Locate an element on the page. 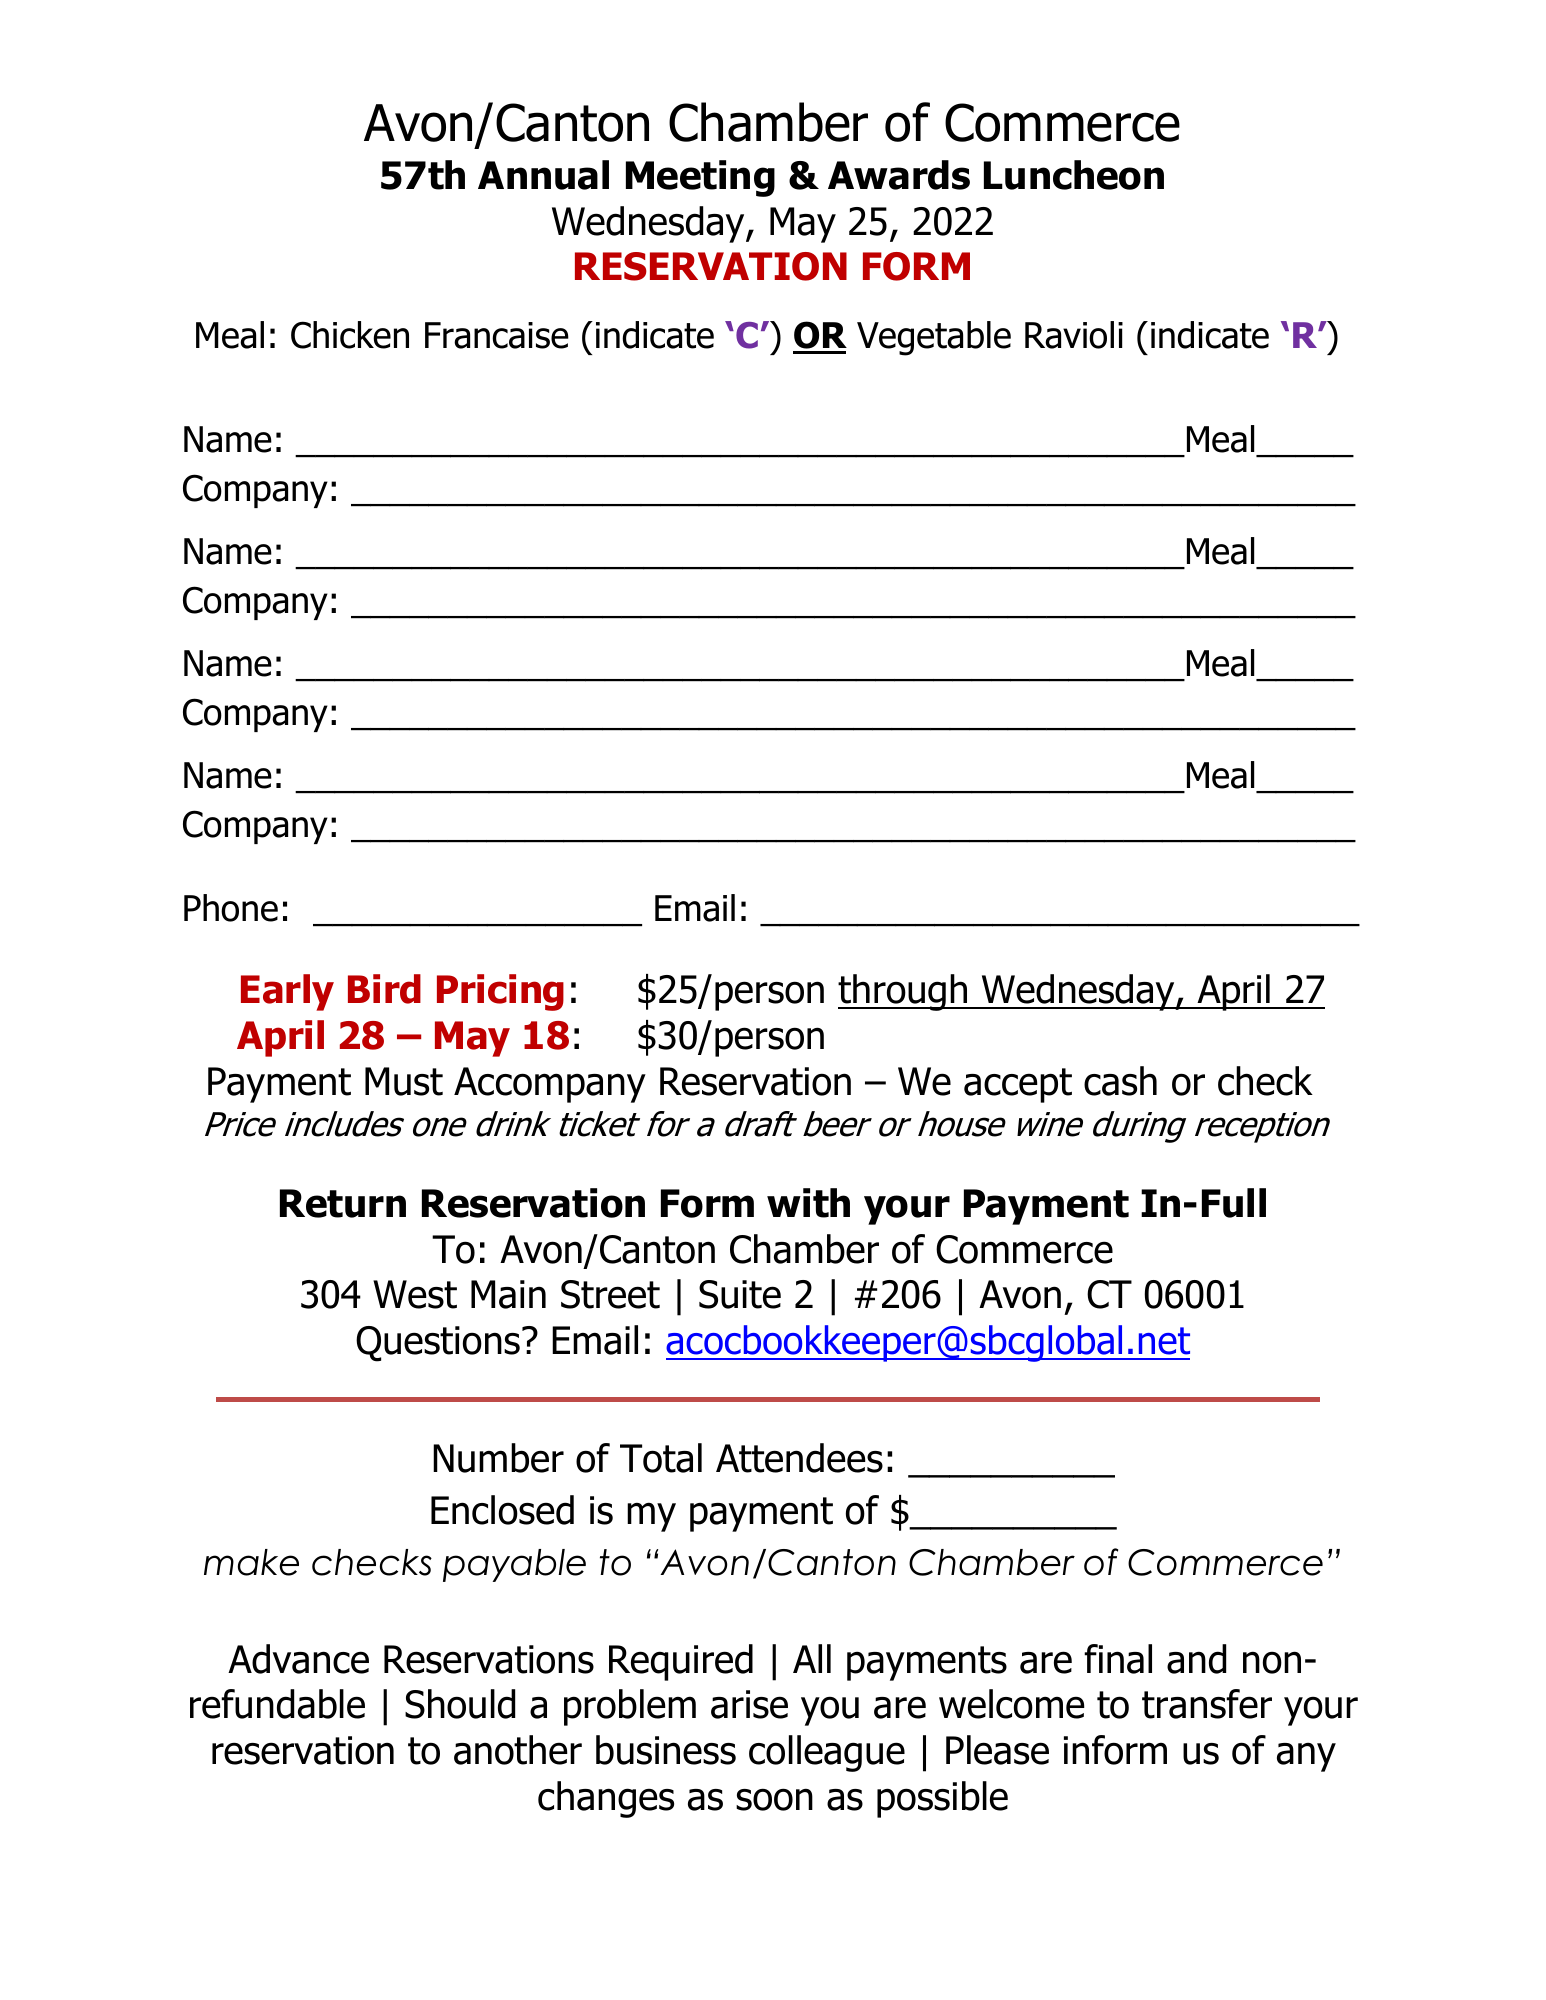  Questions is located at coordinates (438, 1344).
